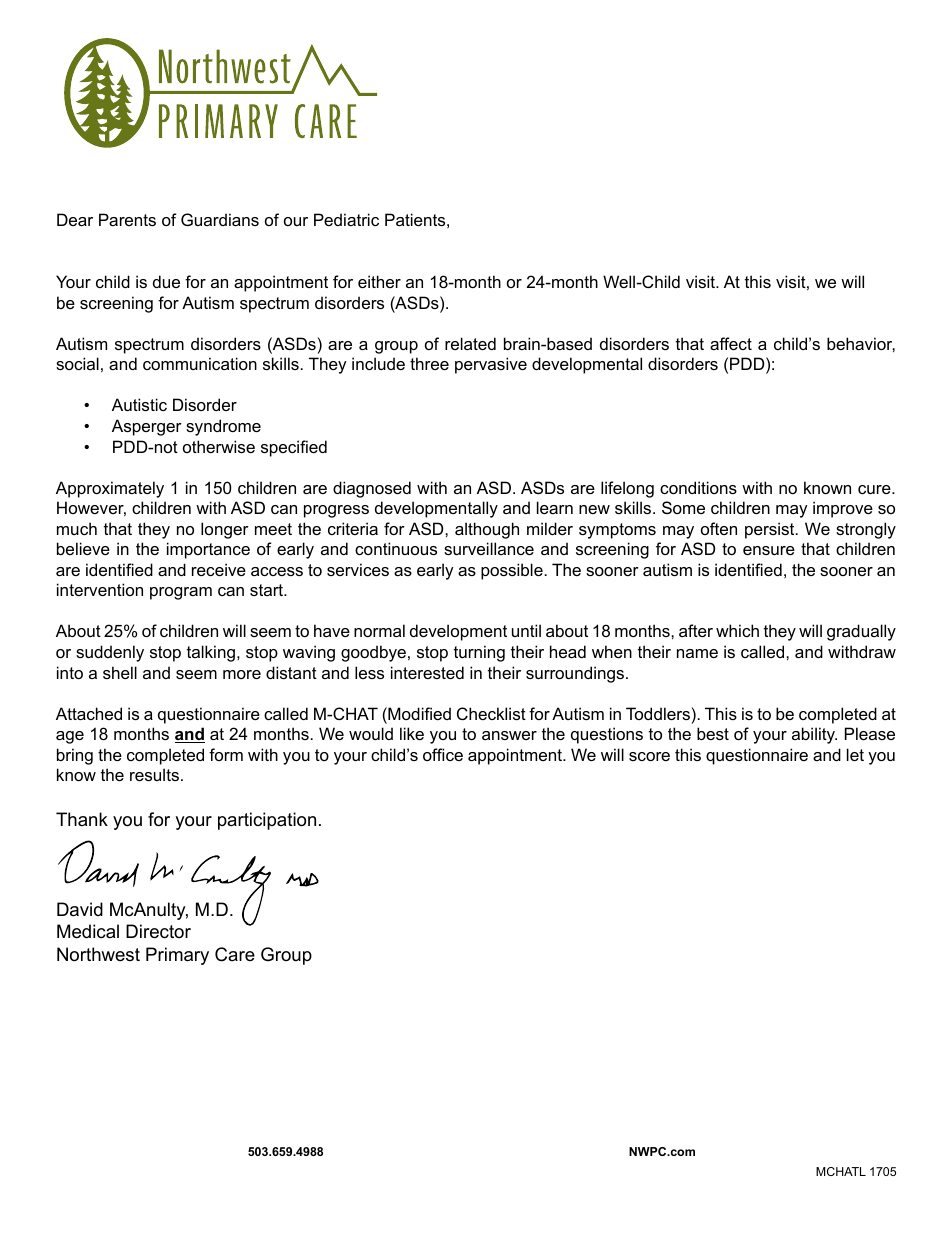 This page has width=952, height=1233. Describe the element at coordinates (181, 593) in the page. I see `program` at that location.
